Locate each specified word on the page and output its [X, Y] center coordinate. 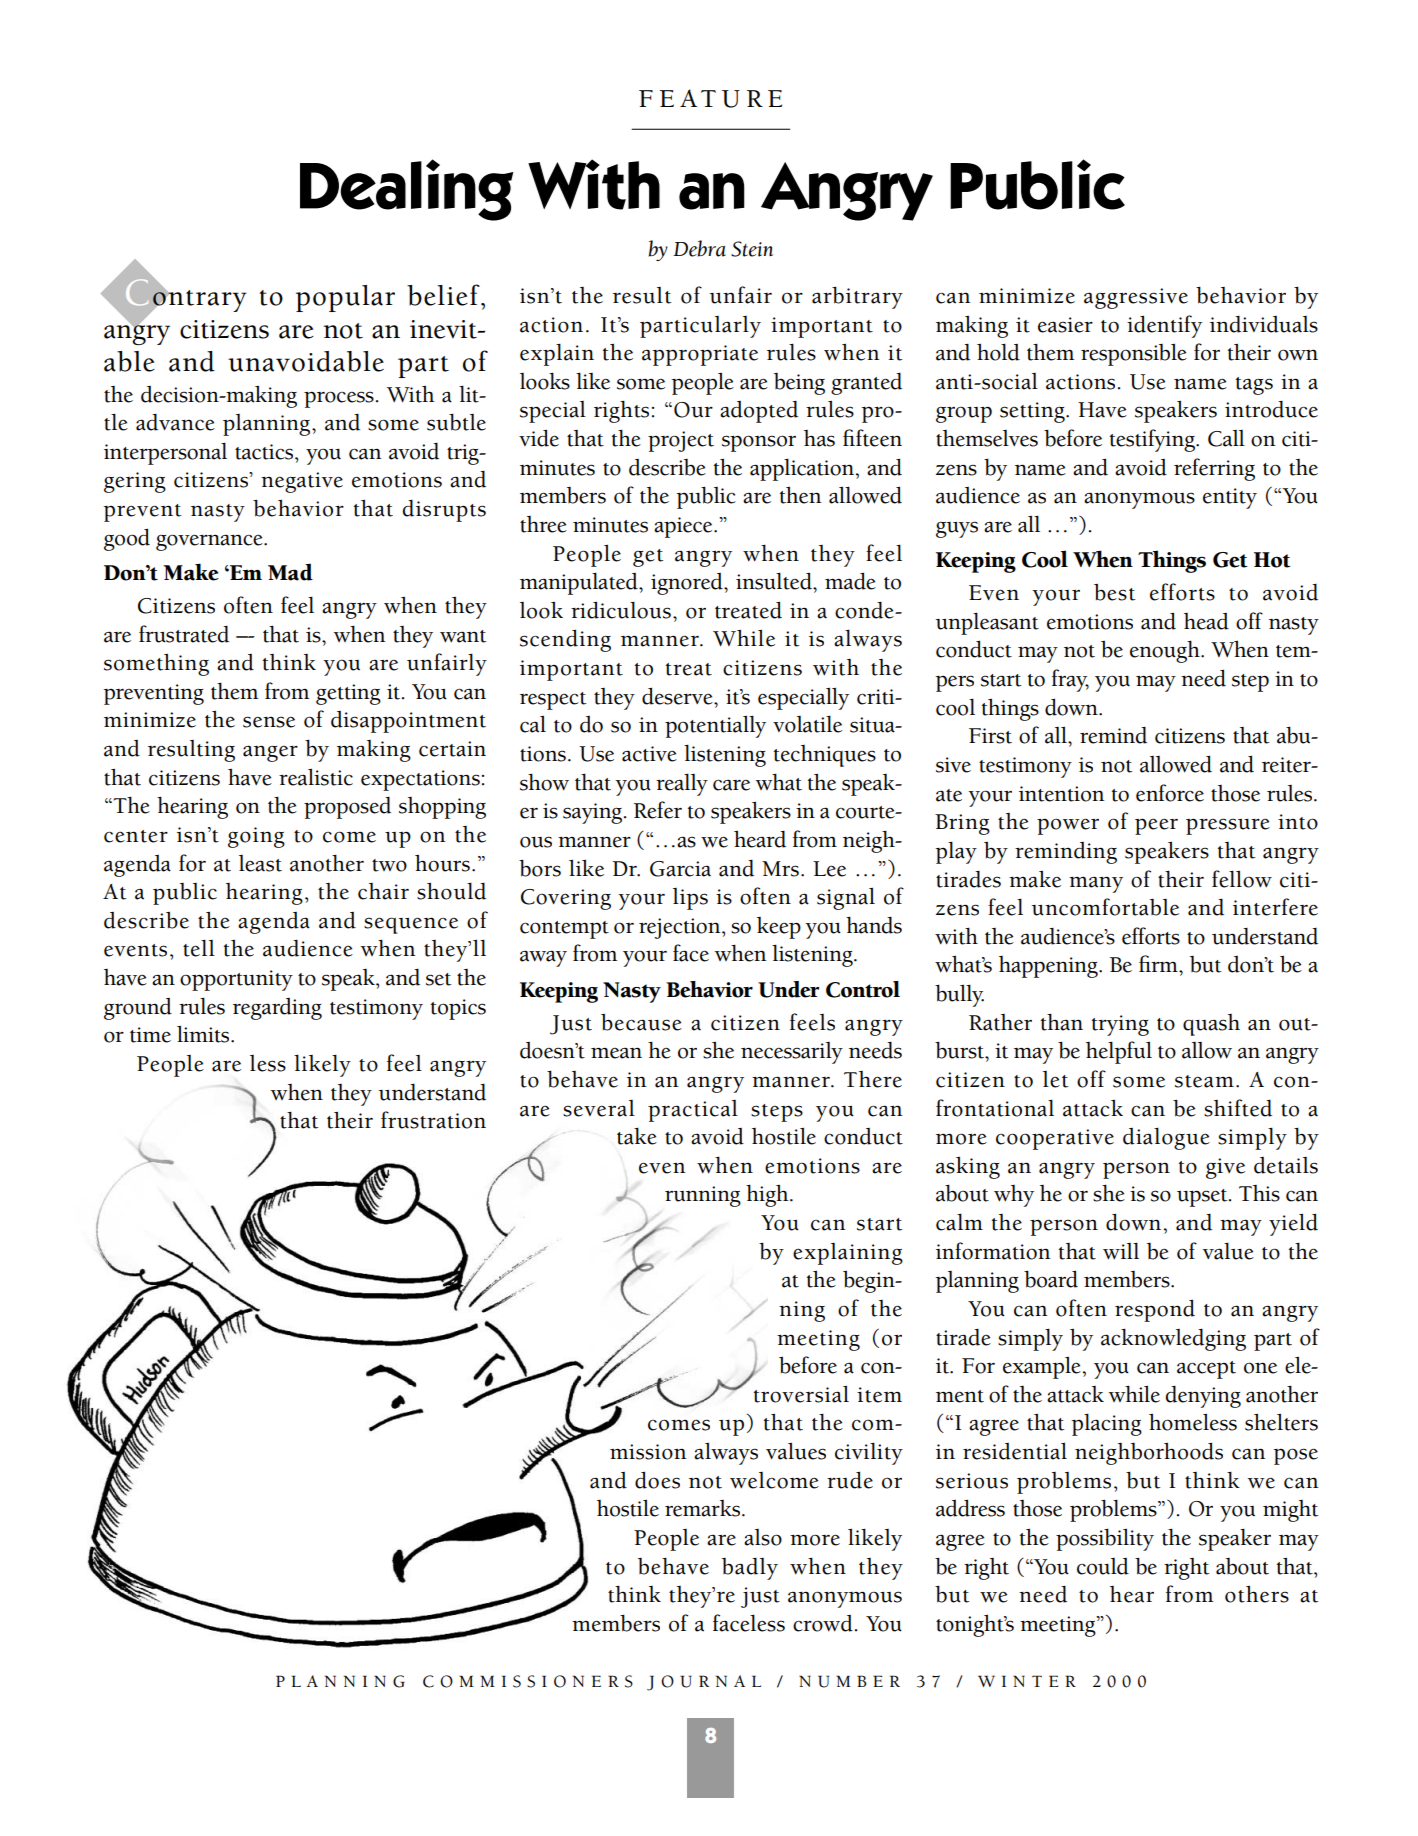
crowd [823, 1623]
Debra [699, 248]
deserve [678, 696]
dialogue [1166, 1138]
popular [345, 298]
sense [269, 722]
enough [1166, 651]
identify [1164, 326]
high [768, 1195]
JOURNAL [704, 1683]
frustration [433, 1120]
